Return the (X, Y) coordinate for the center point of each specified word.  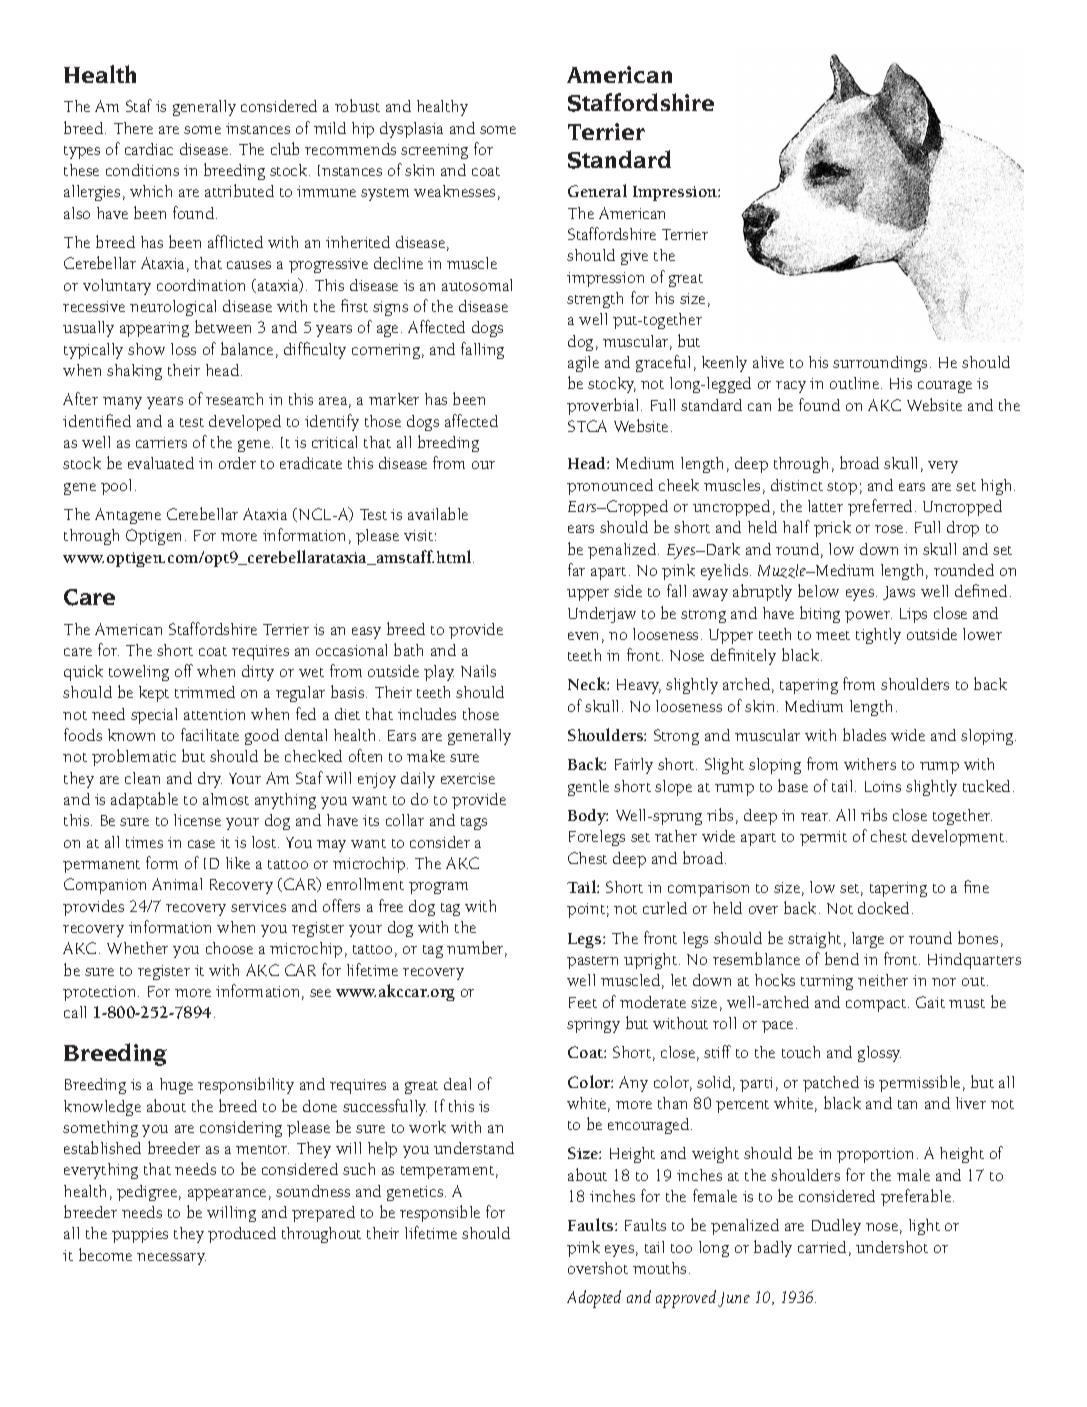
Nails (478, 671)
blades (864, 734)
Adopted (594, 1299)
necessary (171, 1259)
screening (434, 151)
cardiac (149, 149)
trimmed (205, 692)
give (634, 257)
